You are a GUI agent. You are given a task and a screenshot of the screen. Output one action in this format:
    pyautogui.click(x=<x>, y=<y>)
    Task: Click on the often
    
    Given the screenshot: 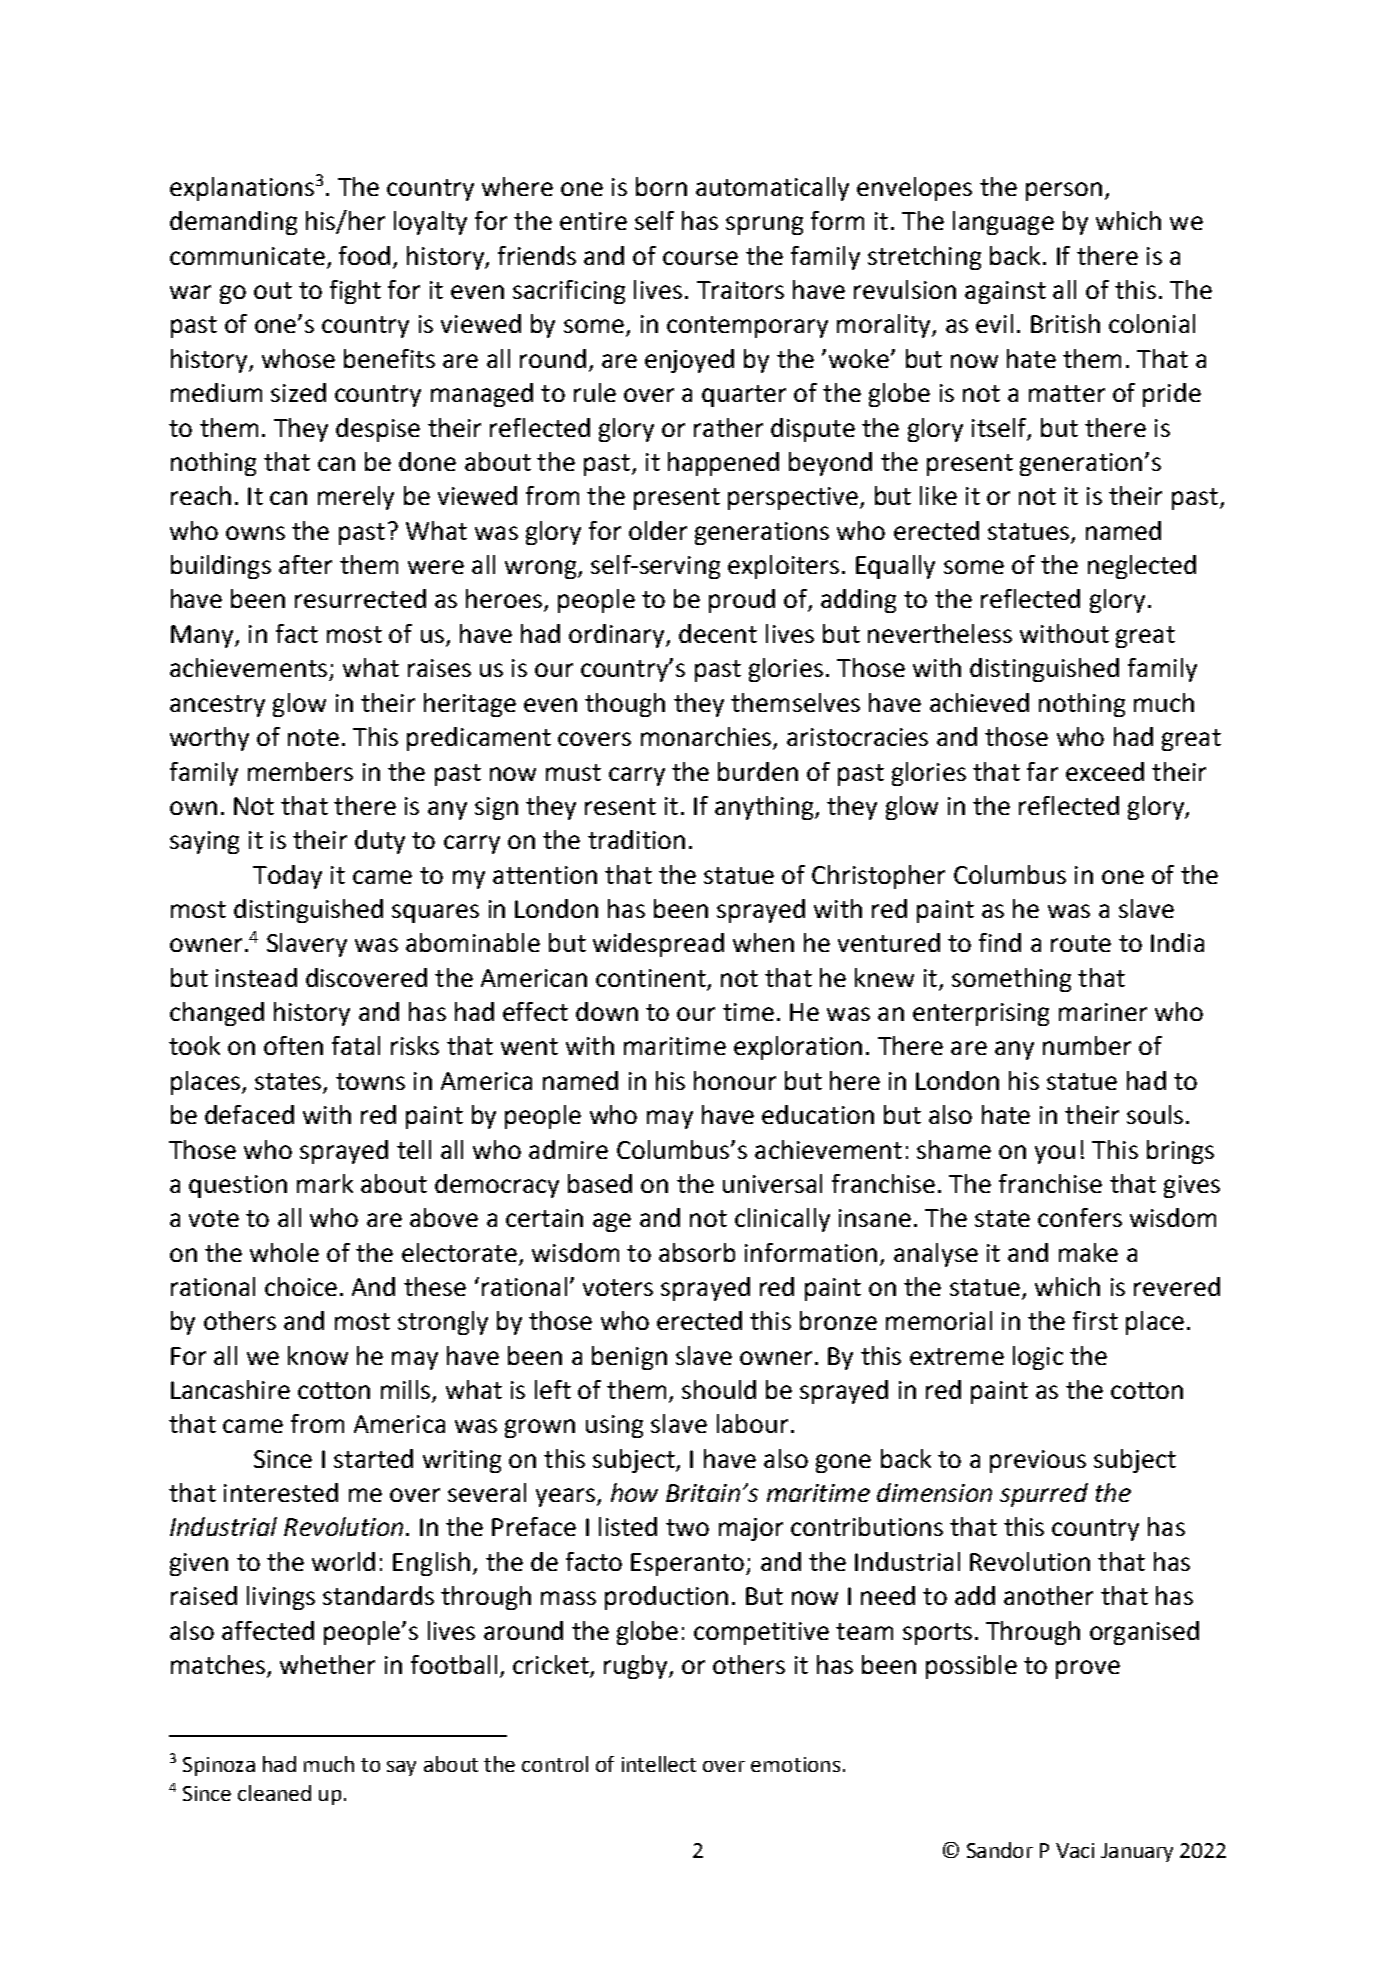 What is the action you would take?
    pyautogui.click(x=293, y=1045)
